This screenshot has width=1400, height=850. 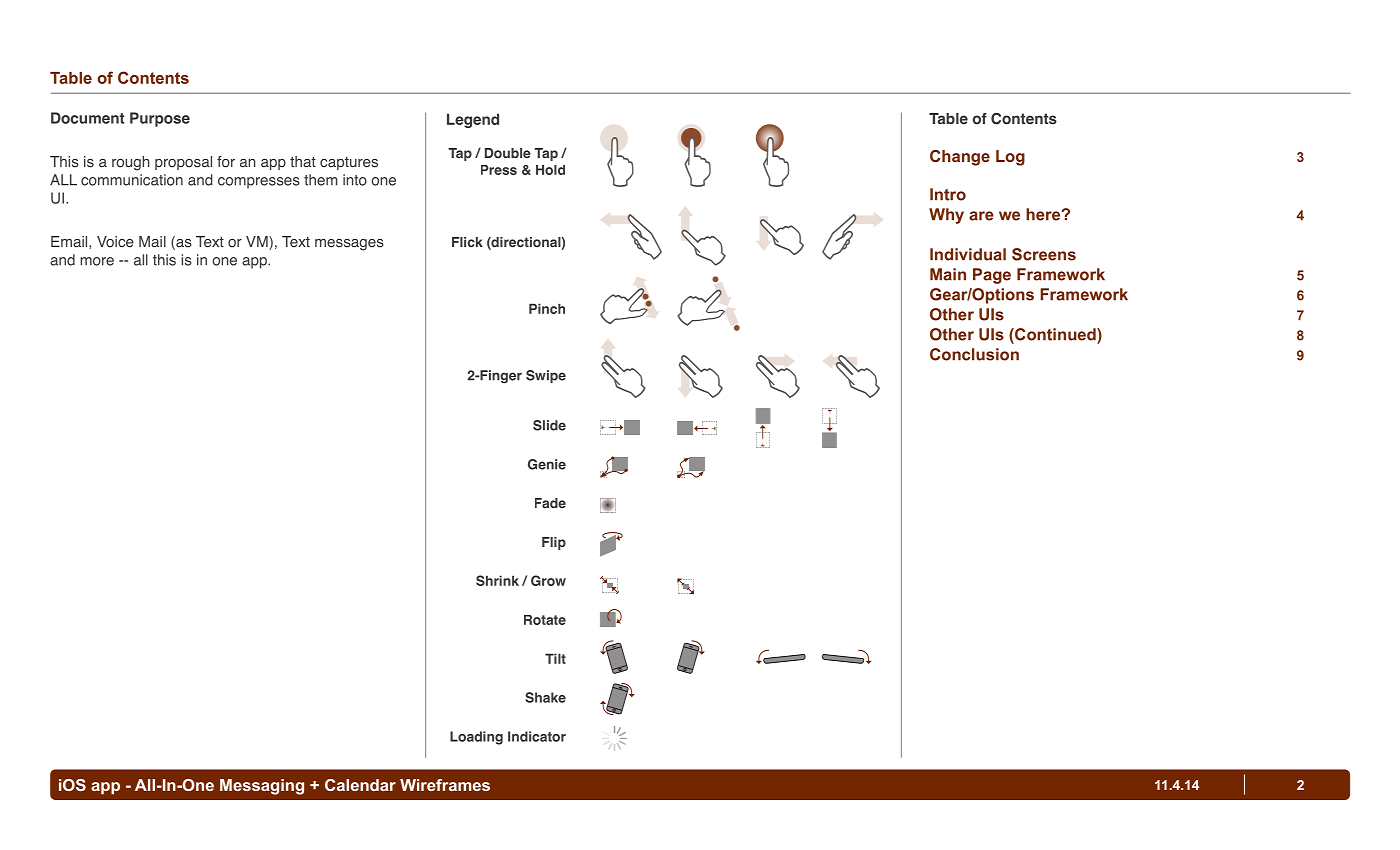 What do you see at coordinates (262, 787) in the screenshot?
I see `Messaging` at bounding box center [262, 787].
